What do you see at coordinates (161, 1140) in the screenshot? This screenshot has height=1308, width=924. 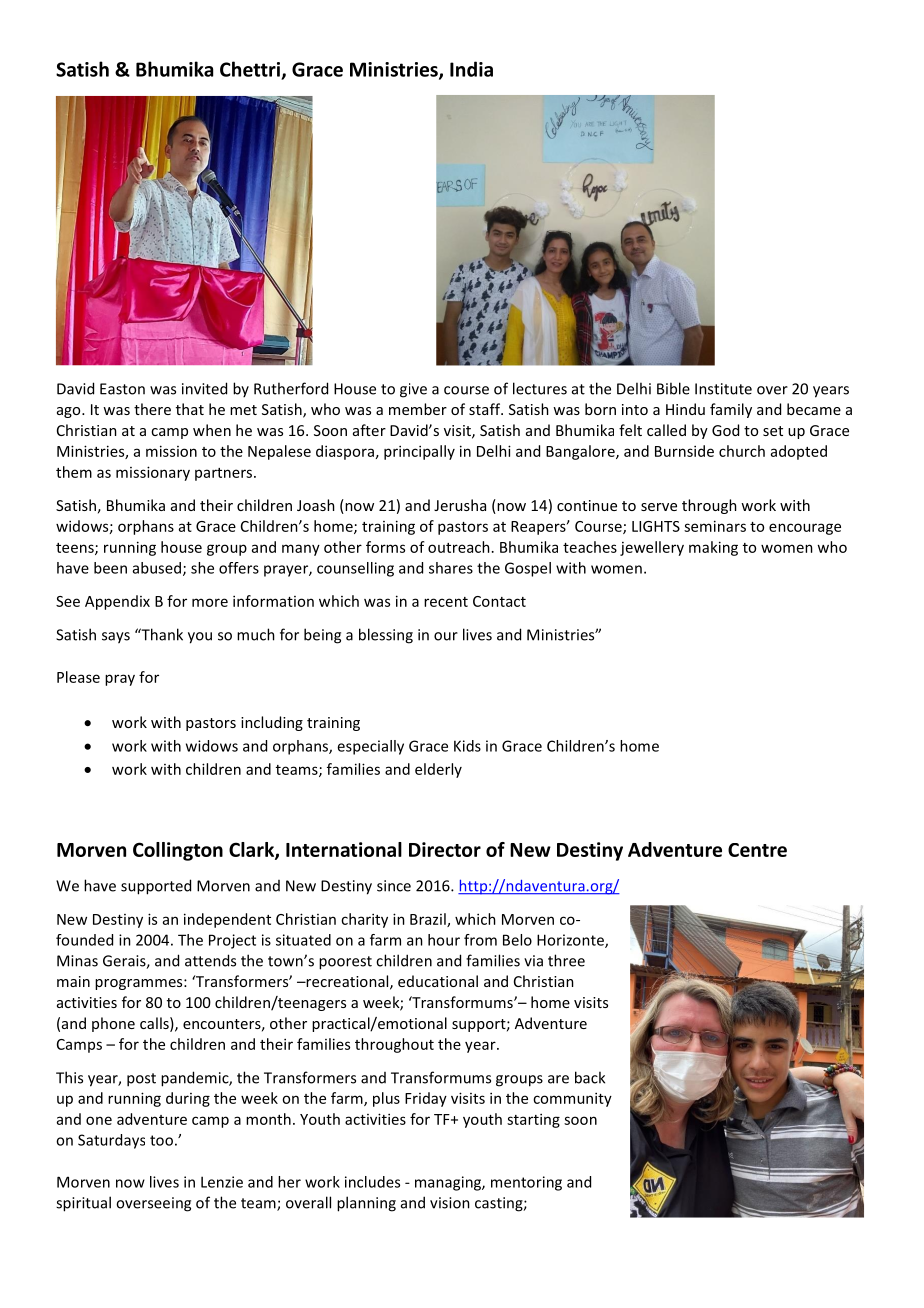 I see `too` at bounding box center [161, 1140].
